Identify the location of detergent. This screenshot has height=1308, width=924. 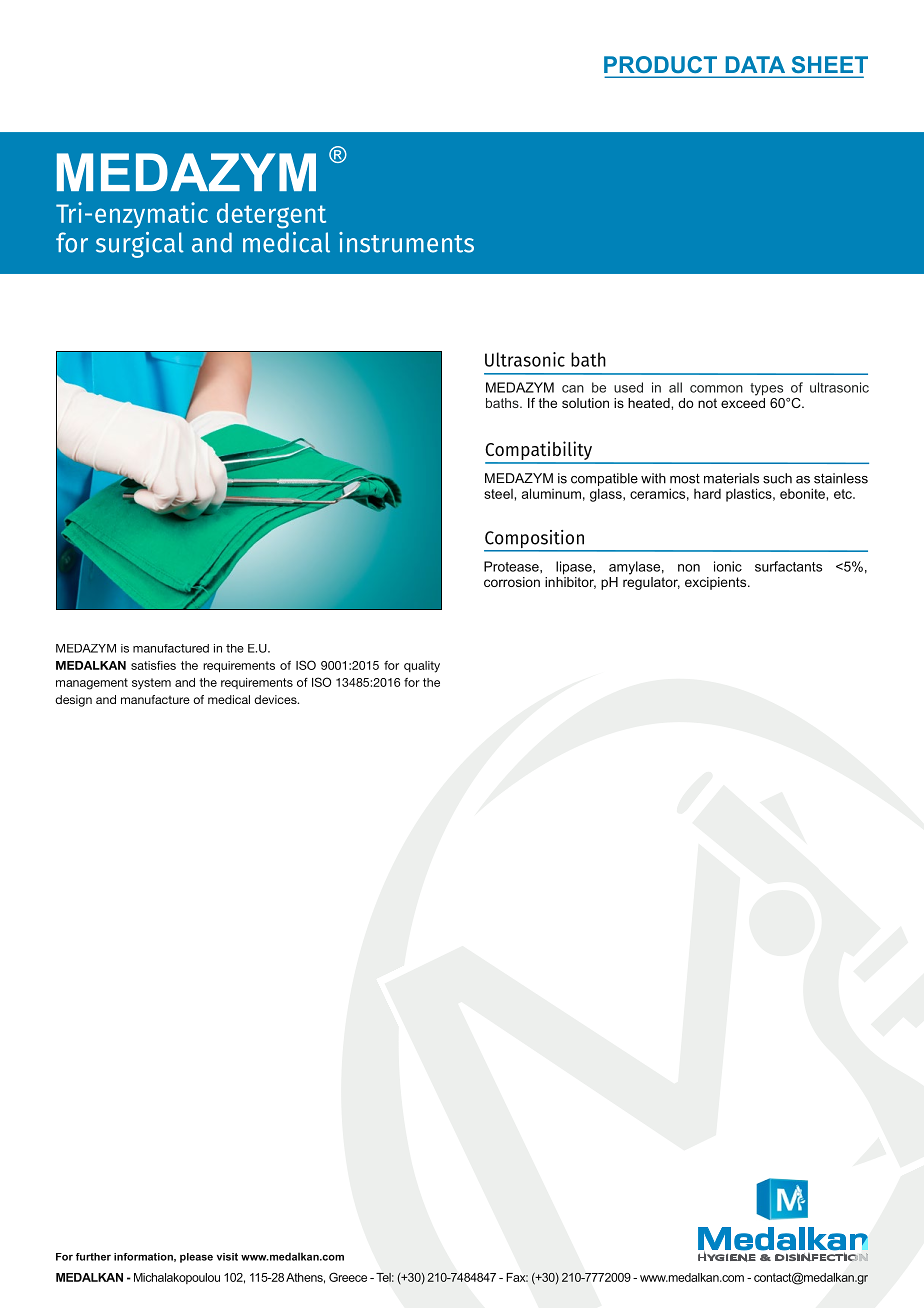
(271, 216).
